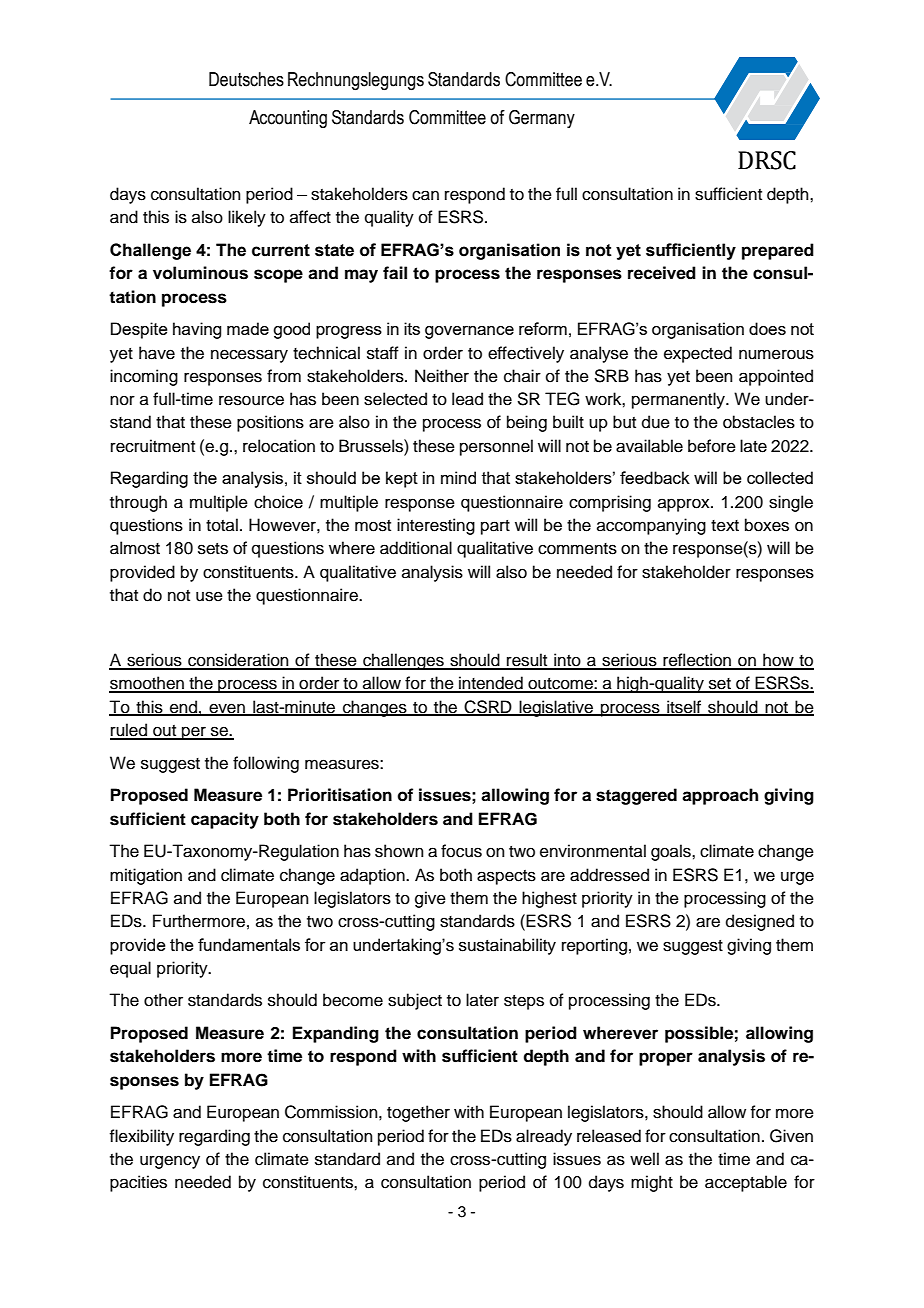 Image resolution: width=924 pixels, height=1308 pixels. What do you see at coordinates (697, 661) in the image?
I see `reflection` at bounding box center [697, 661].
